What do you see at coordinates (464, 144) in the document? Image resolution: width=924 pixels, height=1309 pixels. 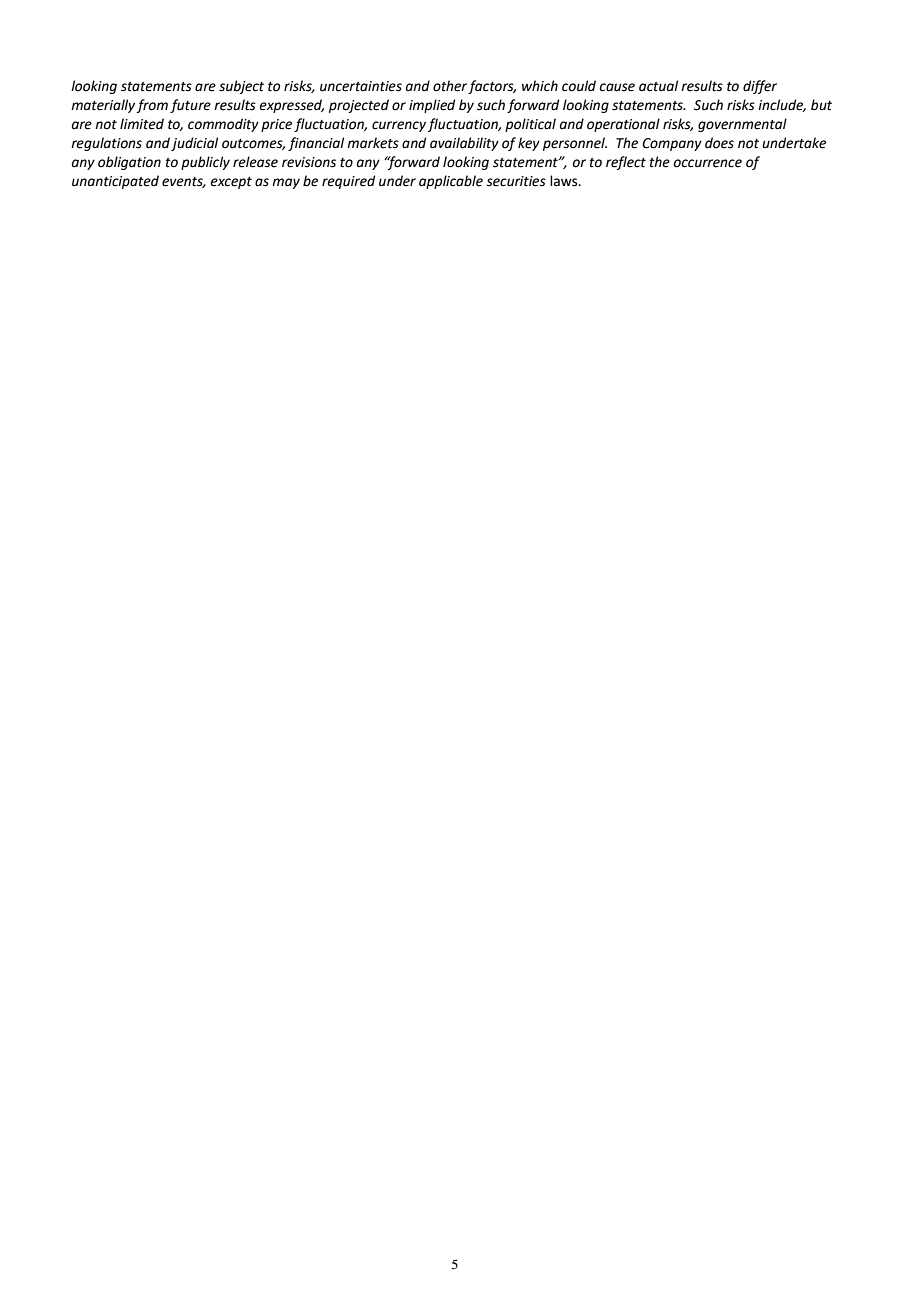 I see `availability` at bounding box center [464, 144].
